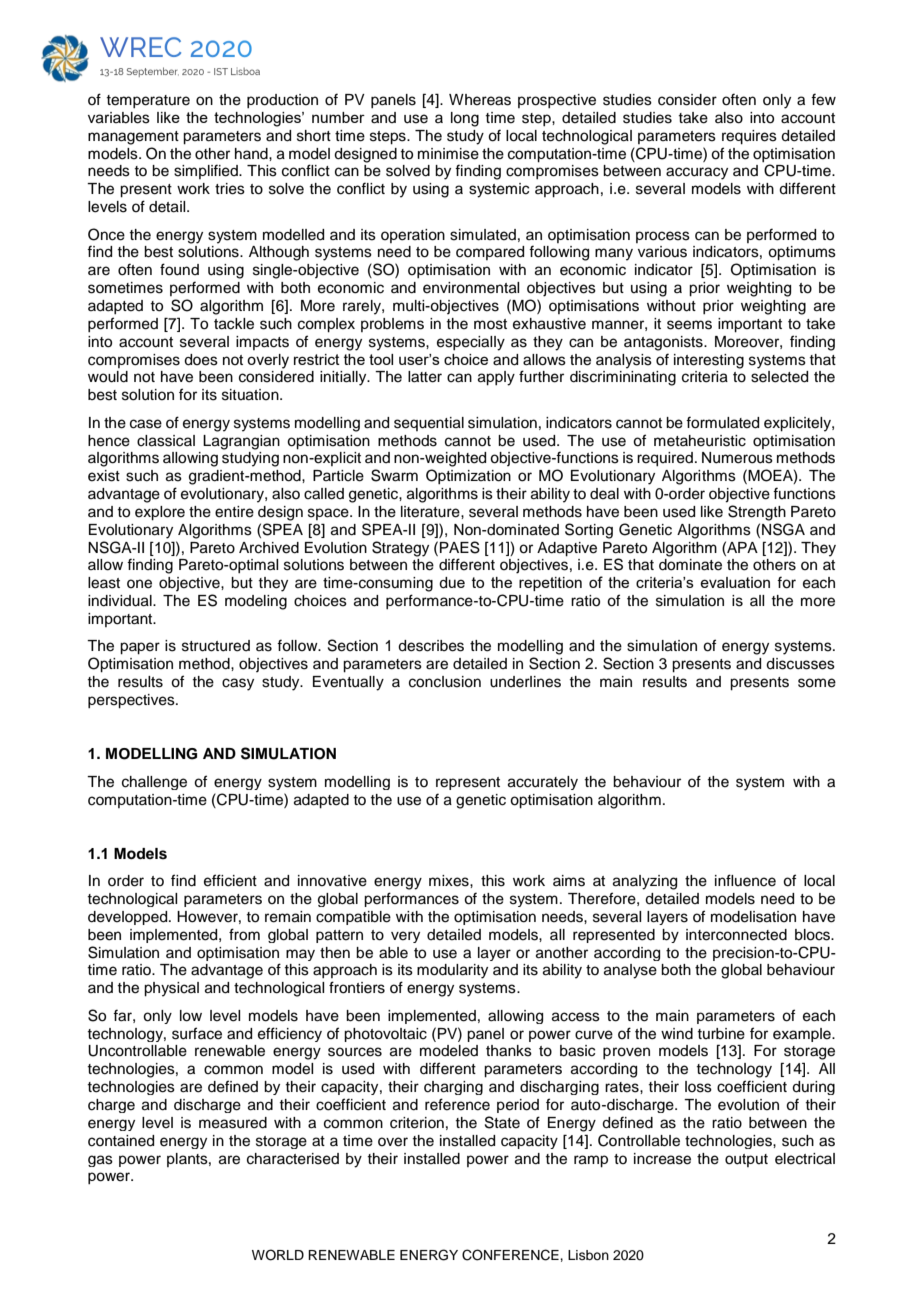 The image size is (924, 1307). Describe the element at coordinates (471, 343) in the document. I see `especially` at that location.
